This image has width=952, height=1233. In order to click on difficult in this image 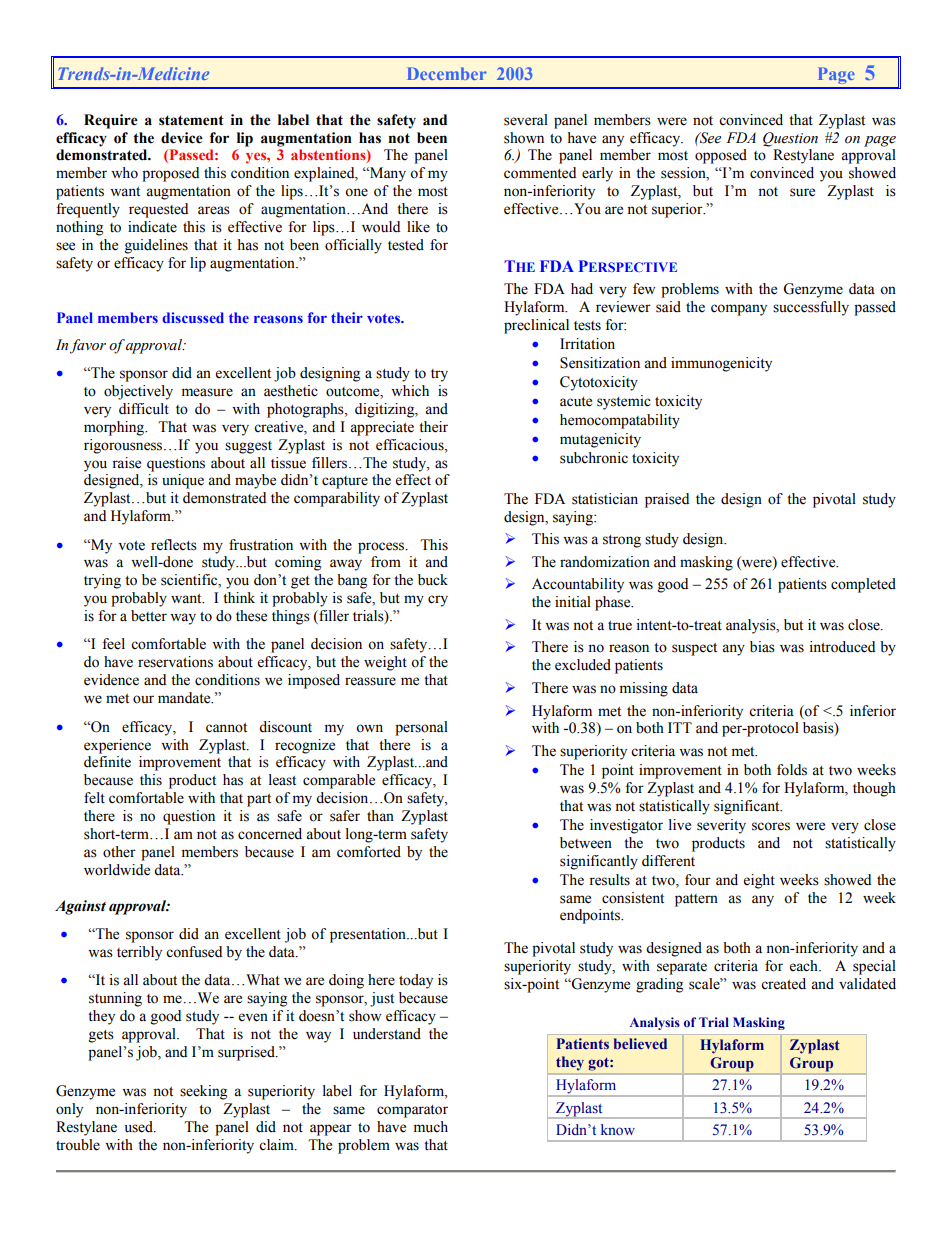, I will do `click(144, 409)`.
